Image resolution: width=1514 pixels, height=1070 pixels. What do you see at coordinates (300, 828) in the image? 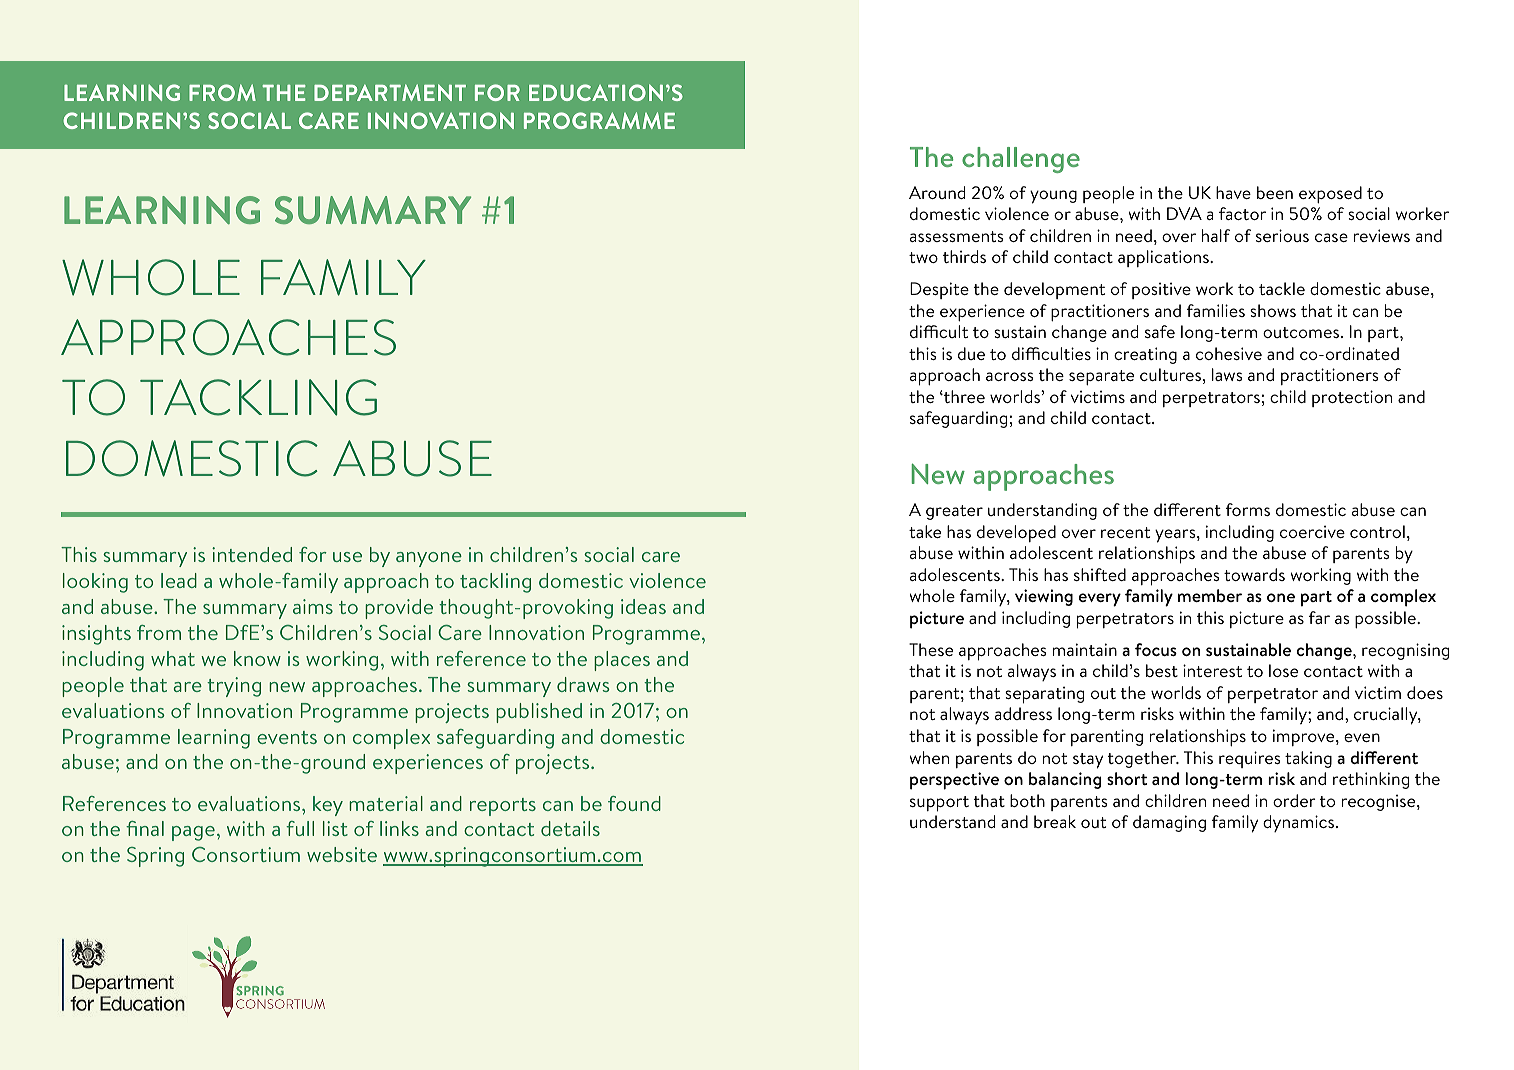
I see `full` at bounding box center [300, 828].
